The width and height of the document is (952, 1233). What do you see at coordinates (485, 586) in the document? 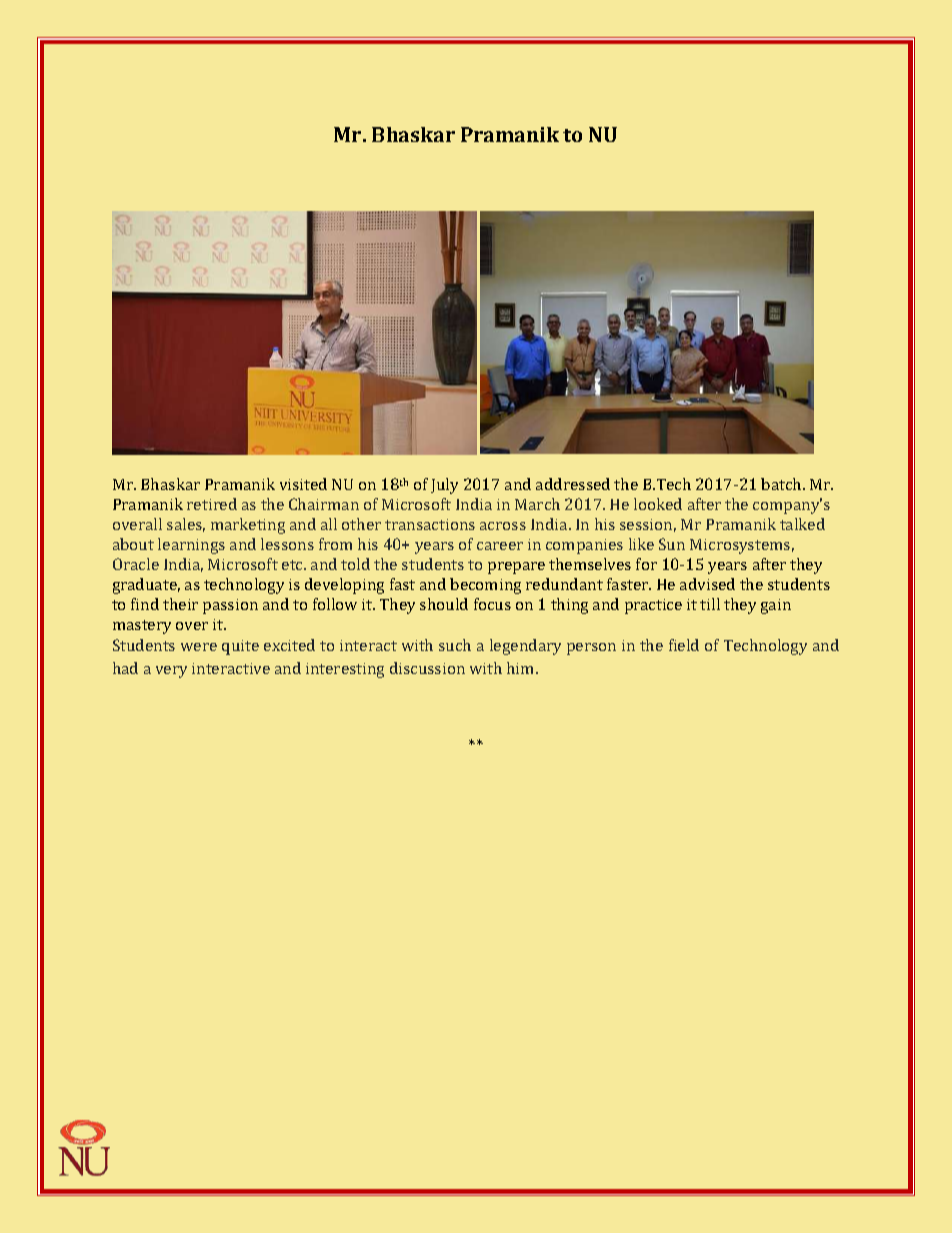
I see `becoming` at bounding box center [485, 586].
